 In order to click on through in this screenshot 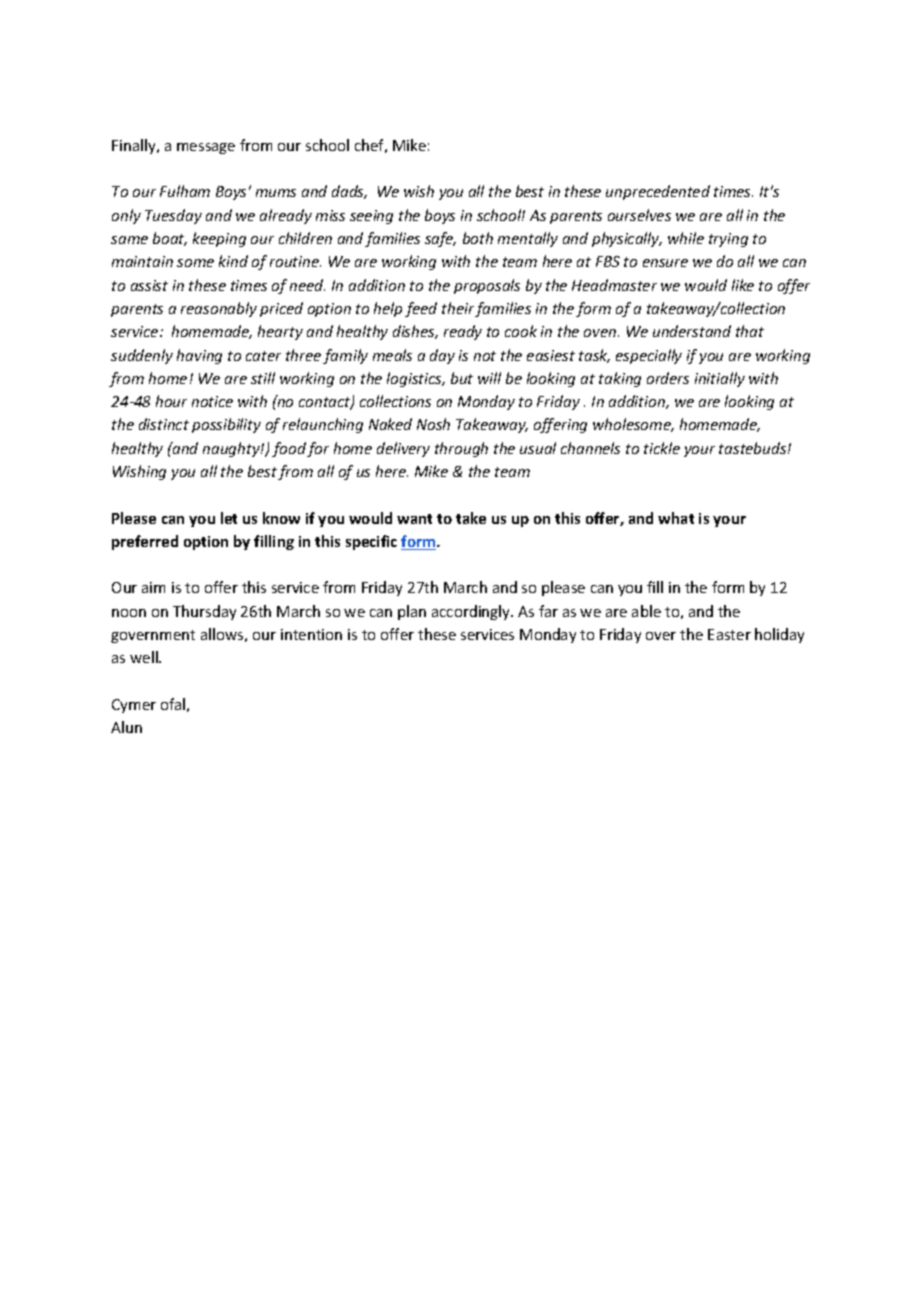, I will do `click(461, 449)`.
